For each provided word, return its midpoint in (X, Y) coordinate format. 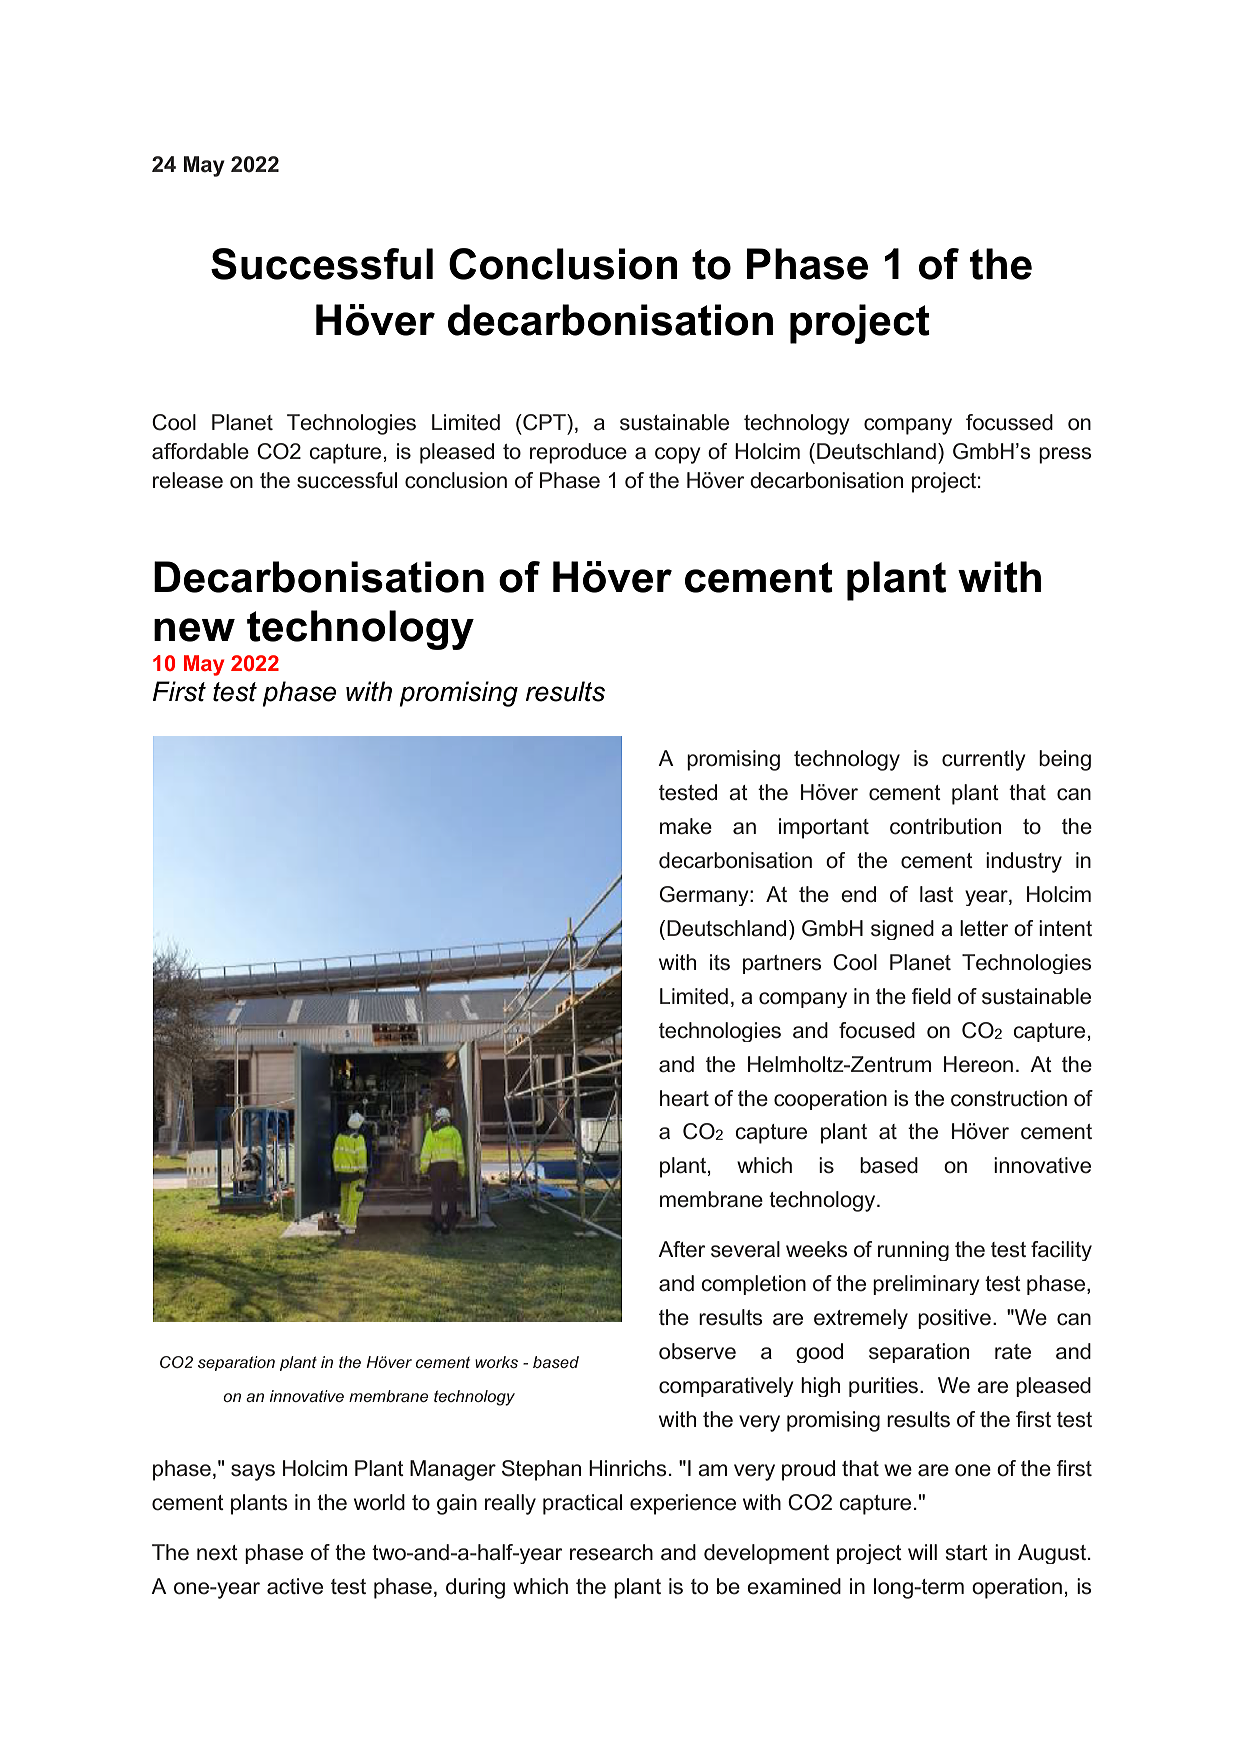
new (194, 630)
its (720, 962)
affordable (200, 451)
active (295, 1586)
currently (984, 760)
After (681, 1249)
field (931, 996)
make (686, 826)
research (611, 1552)
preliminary (926, 1285)
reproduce (578, 453)
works (496, 1362)
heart (684, 1098)
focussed (1009, 422)
